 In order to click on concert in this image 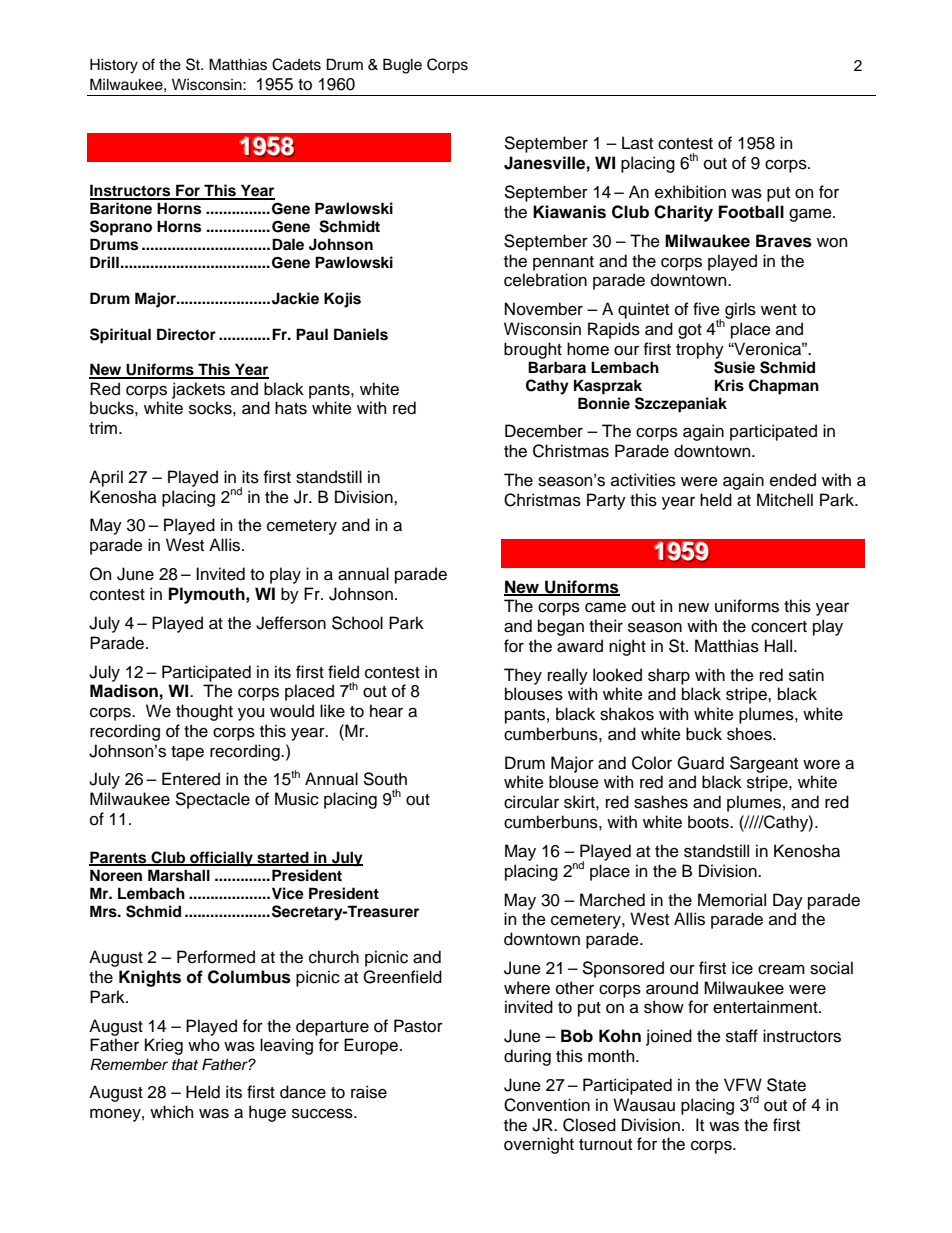, I will do `click(779, 627)`.
